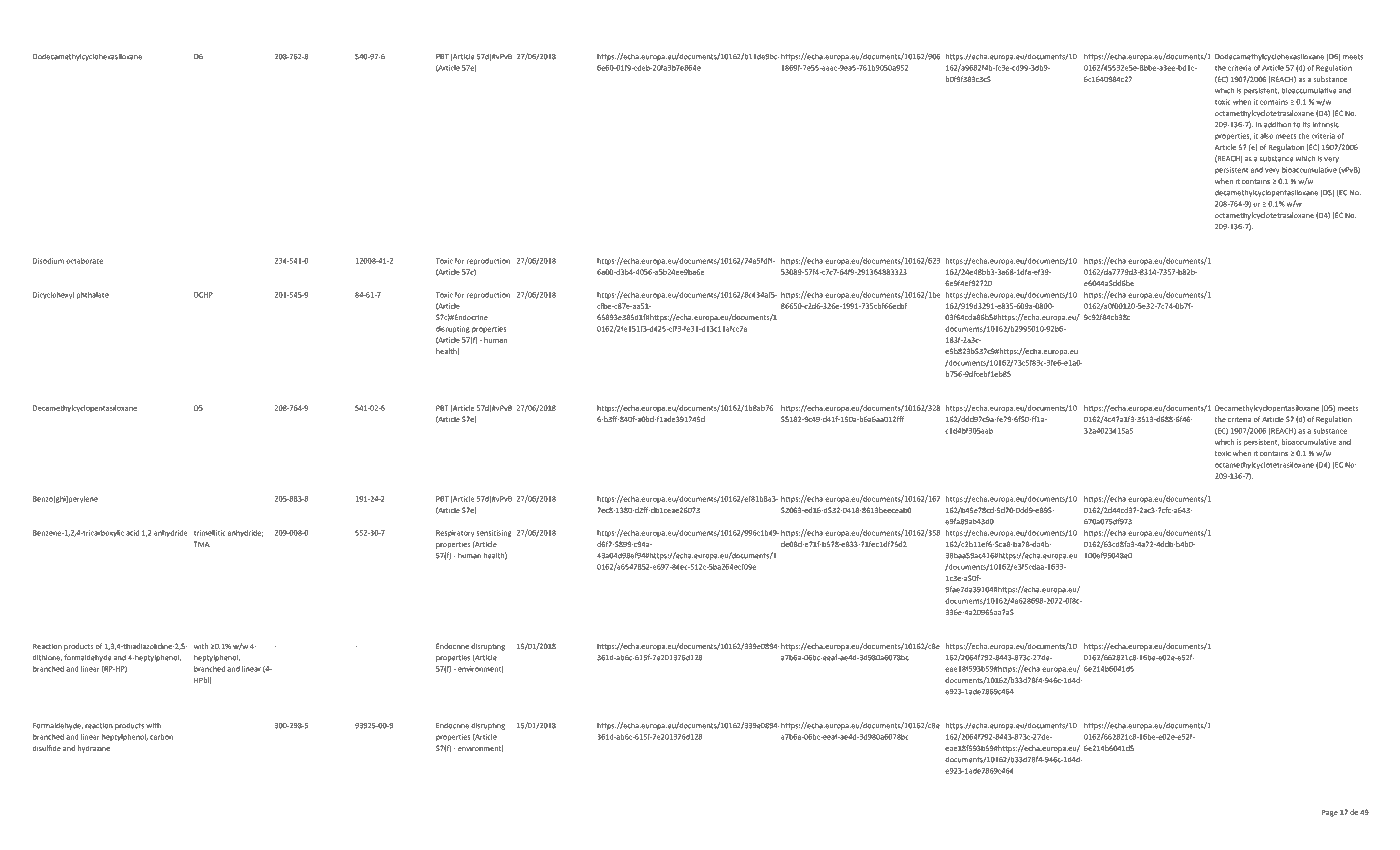 The image size is (1400, 850). Describe the element at coordinates (48, 261) in the screenshot. I see `Disodium` at that location.
